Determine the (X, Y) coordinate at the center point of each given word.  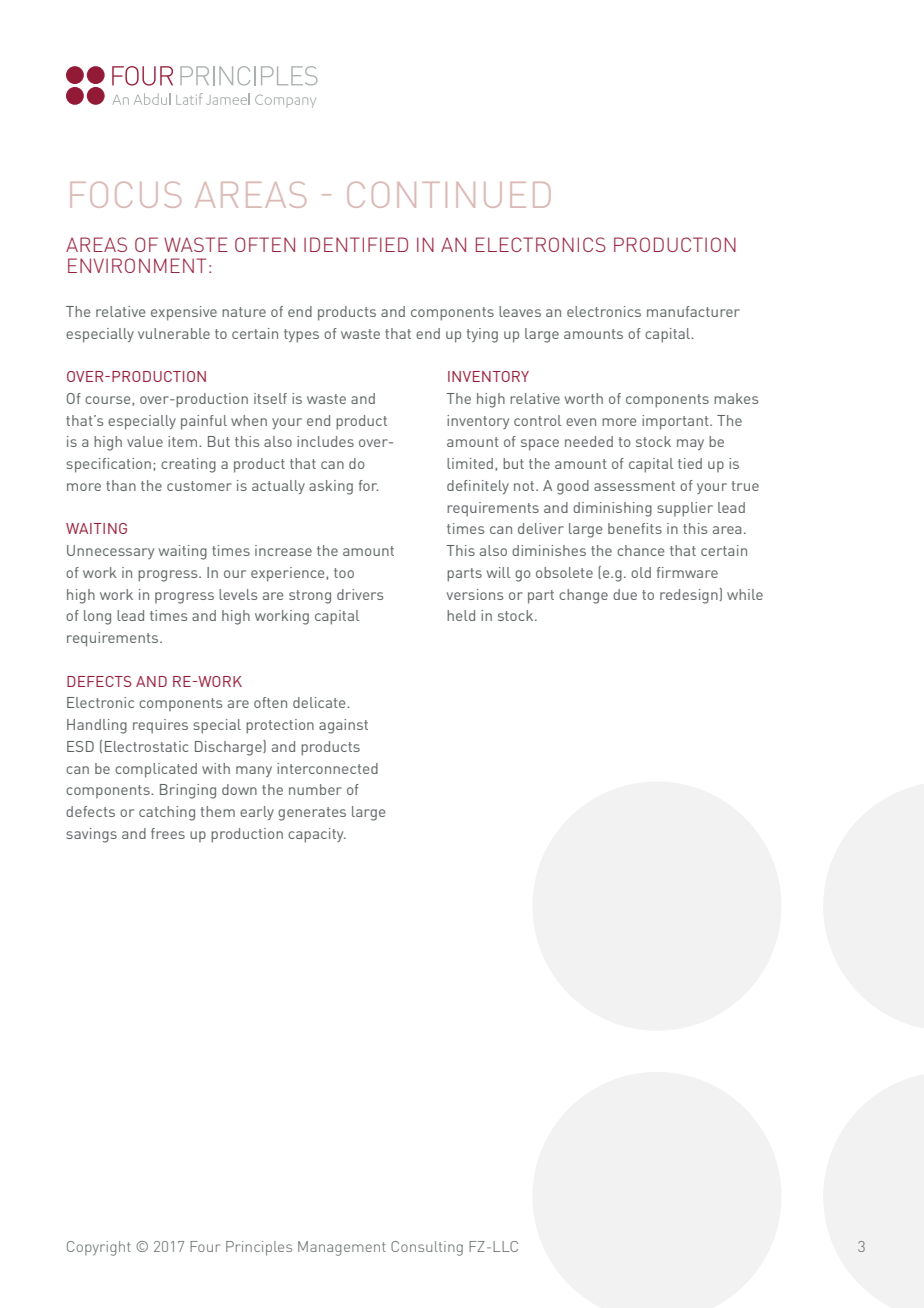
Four (205, 1246)
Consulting (427, 1248)
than (121, 485)
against (343, 726)
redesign (689, 596)
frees (168, 833)
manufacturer (693, 311)
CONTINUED (449, 195)
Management (342, 1248)
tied (690, 463)
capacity (317, 835)
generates (312, 814)
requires (160, 726)
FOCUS (125, 195)
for (368, 485)
